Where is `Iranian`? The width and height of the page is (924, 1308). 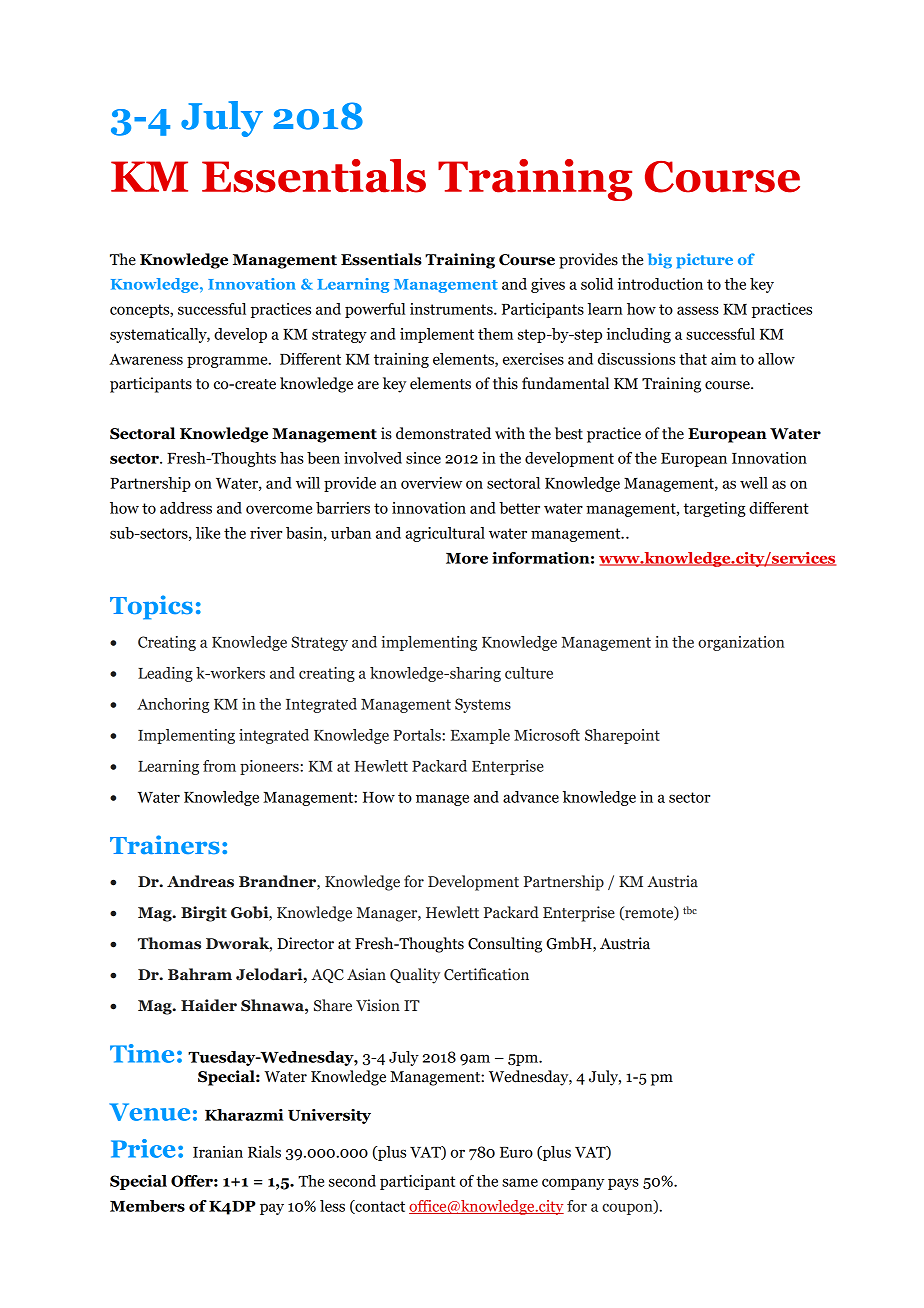
Iranian is located at coordinates (218, 1152).
